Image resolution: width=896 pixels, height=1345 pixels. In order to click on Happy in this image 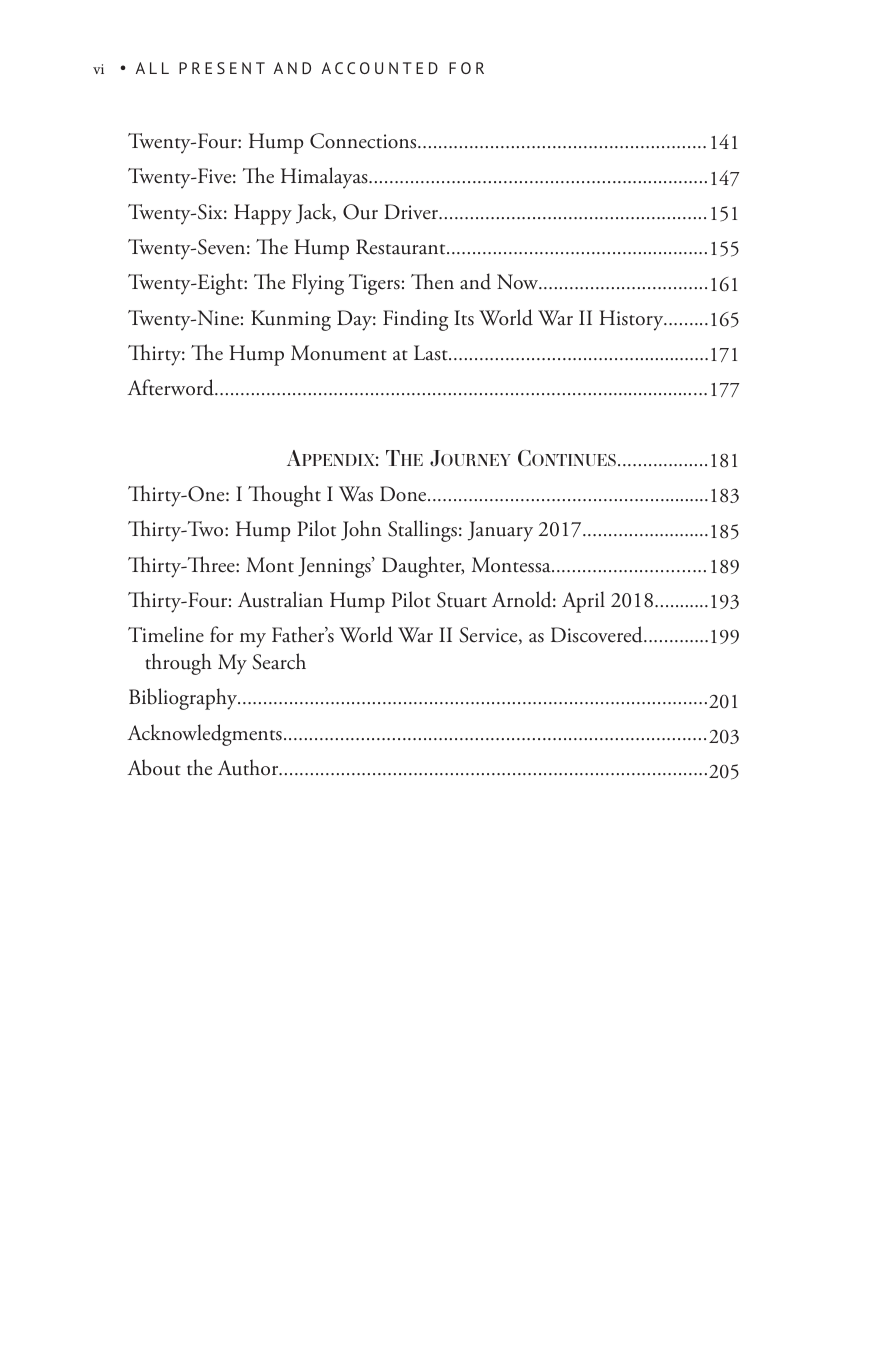, I will do `click(263, 214)`.
